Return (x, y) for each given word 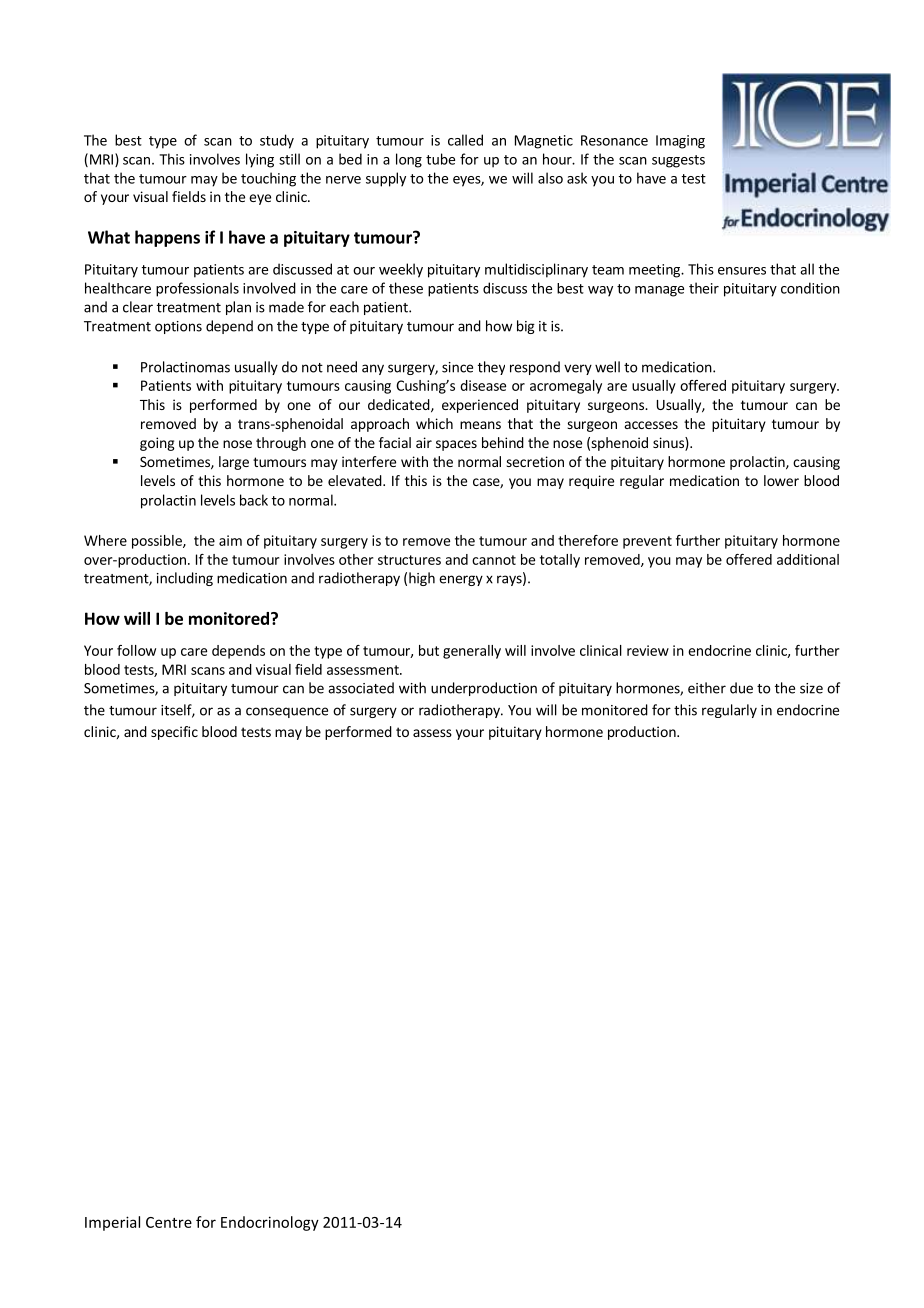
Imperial (112, 1223)
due (741, 688)
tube (440, 159)
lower (781, 480)
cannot (494, 560)
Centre (169, 1222)
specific (174, 733)
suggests (678, 161)
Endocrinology (270, 1223)
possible (158, 542)
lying (260, 160)
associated (361, 688)
